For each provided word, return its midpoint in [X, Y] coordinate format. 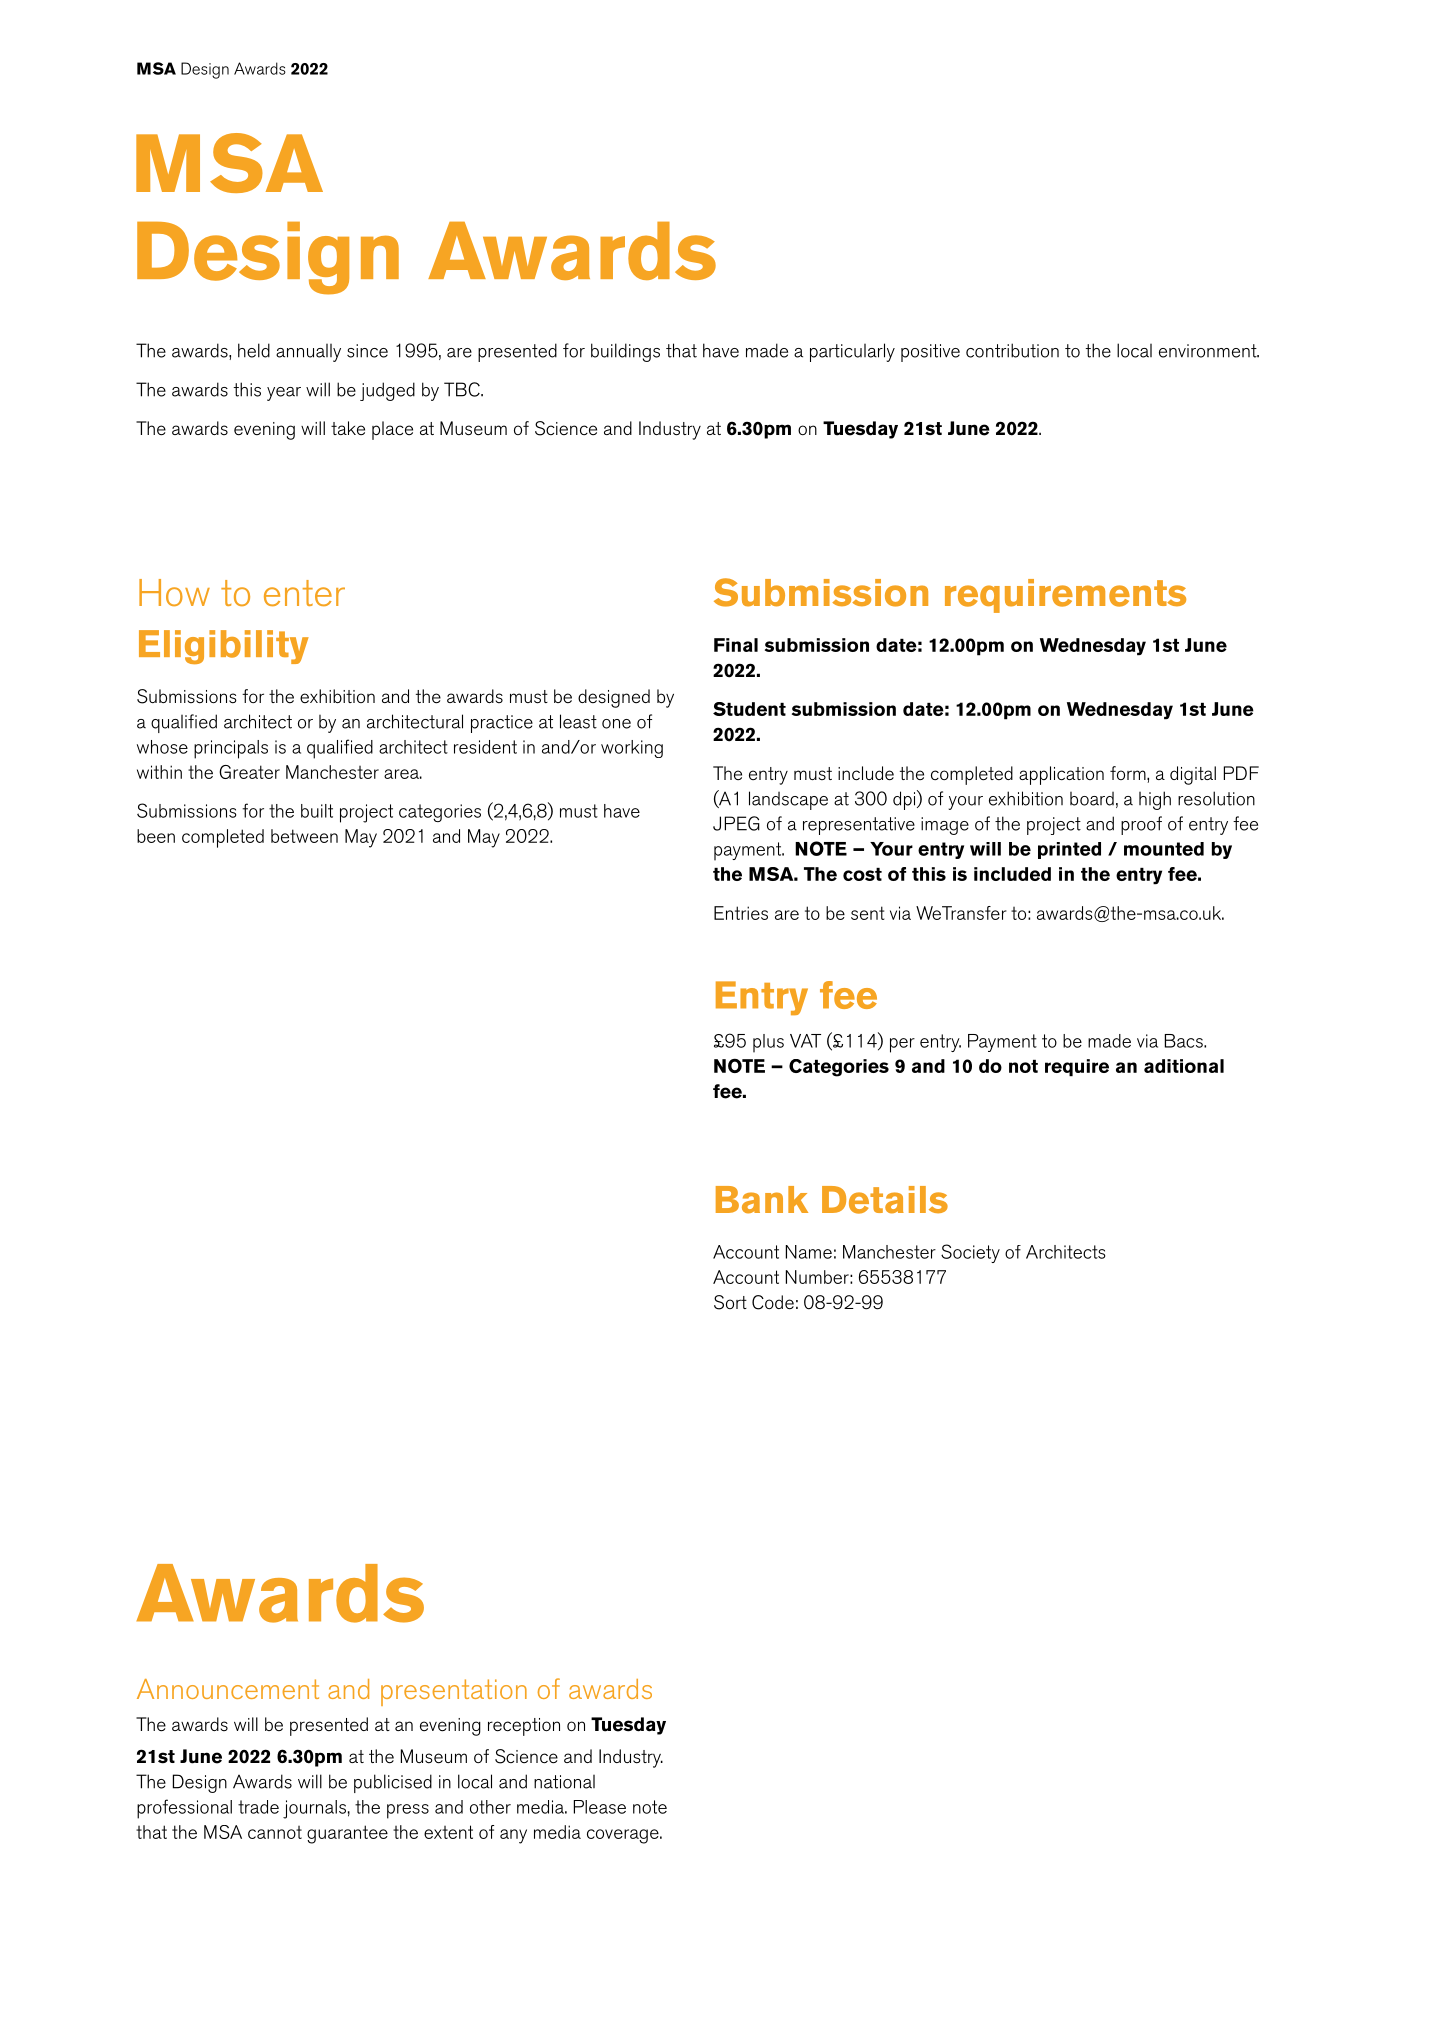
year [284, 394]
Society [970, 1253]
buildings [625, 352]
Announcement [228, 1689]
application [1061, 775]
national [564, 1782]
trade [258, 1807]
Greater [249, 772]
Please [600, 1807]
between [304, 836]
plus [768, 1043]
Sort [730, 1302]
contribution [1012, 350]
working [632, 749]
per [902, 1045]
